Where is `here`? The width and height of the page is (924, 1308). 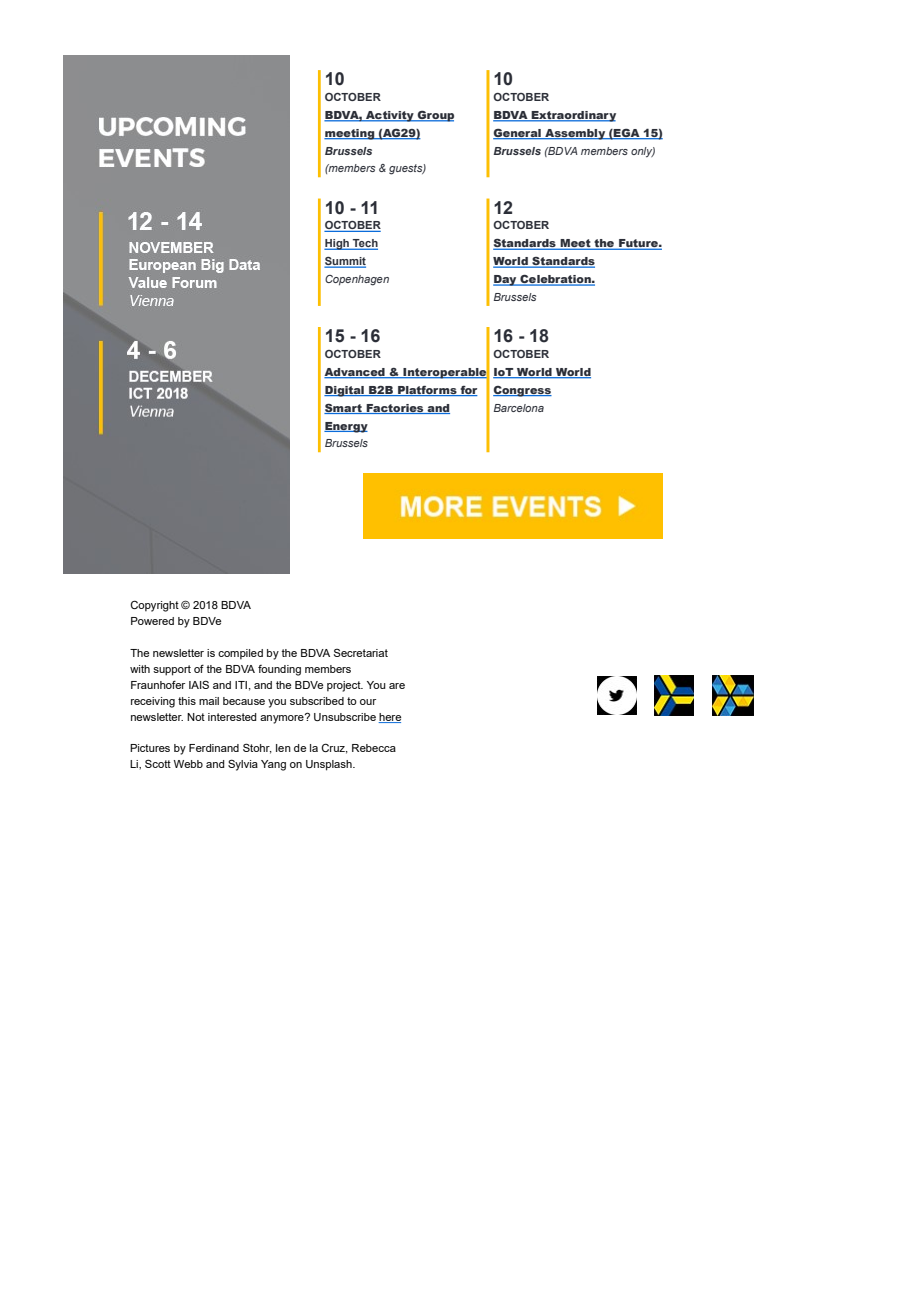
here is located at coordinates (390, 718).
